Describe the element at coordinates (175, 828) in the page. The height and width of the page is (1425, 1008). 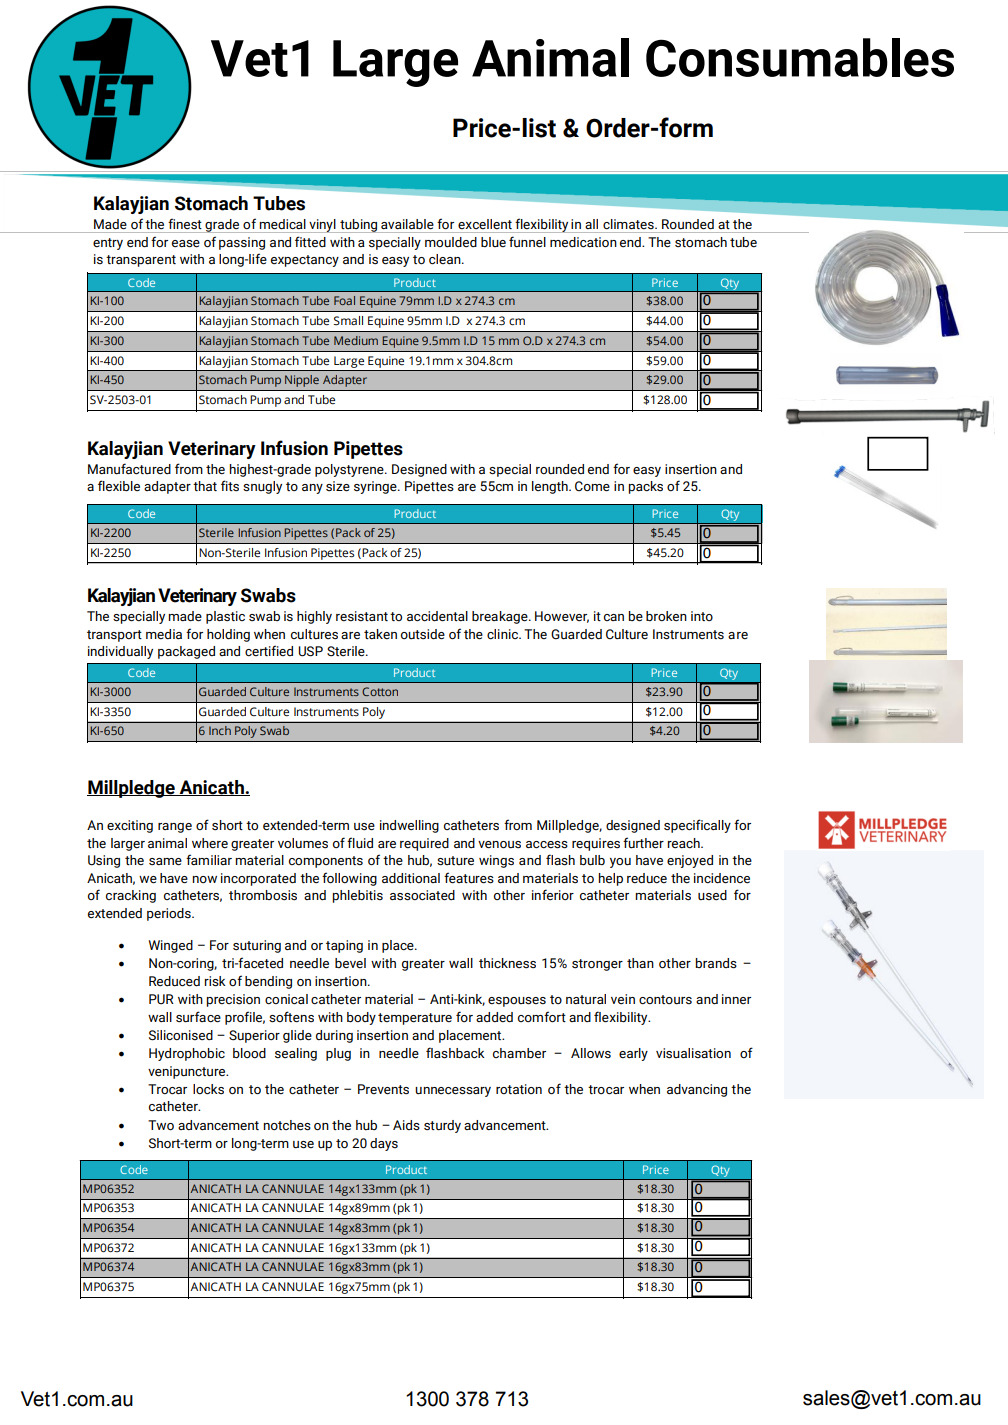
I see `range` at that location.
